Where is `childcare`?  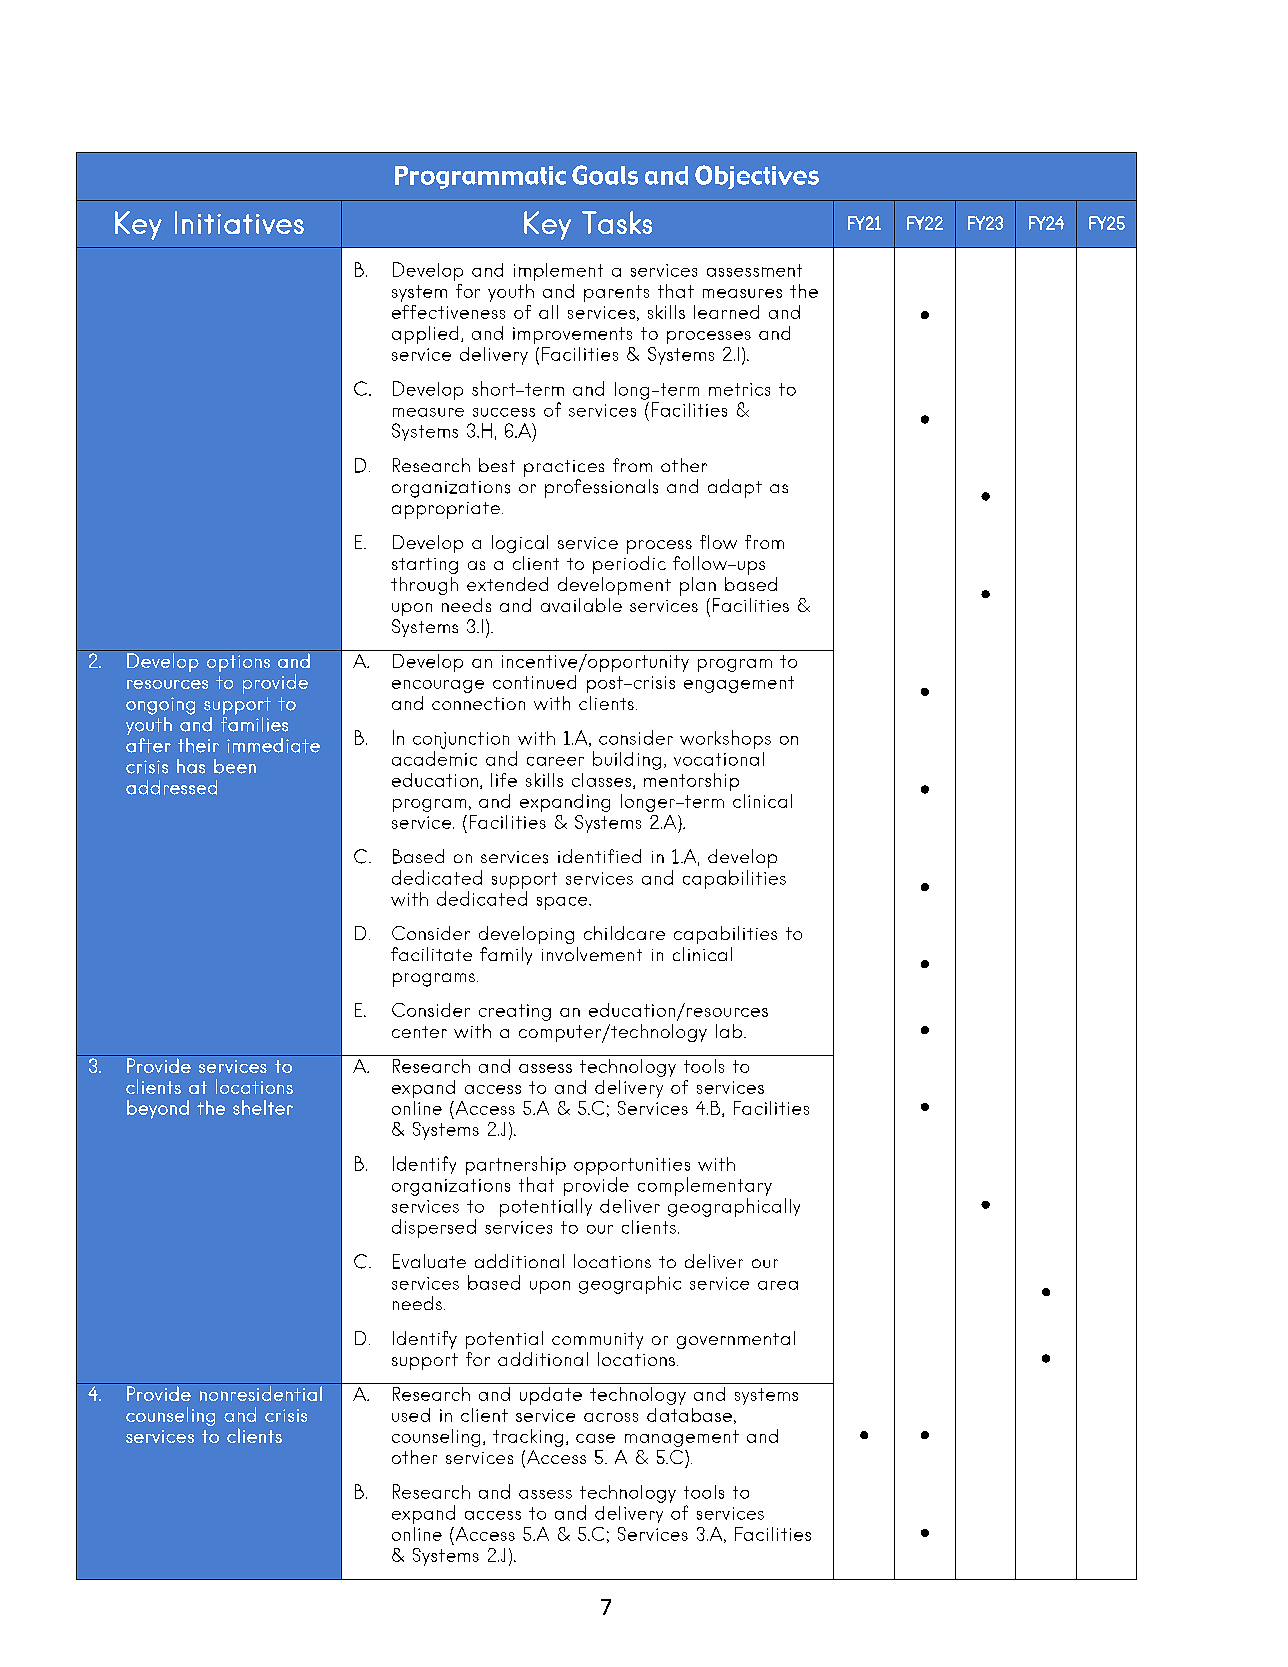
childcare is located at coordinates (624, 933).
